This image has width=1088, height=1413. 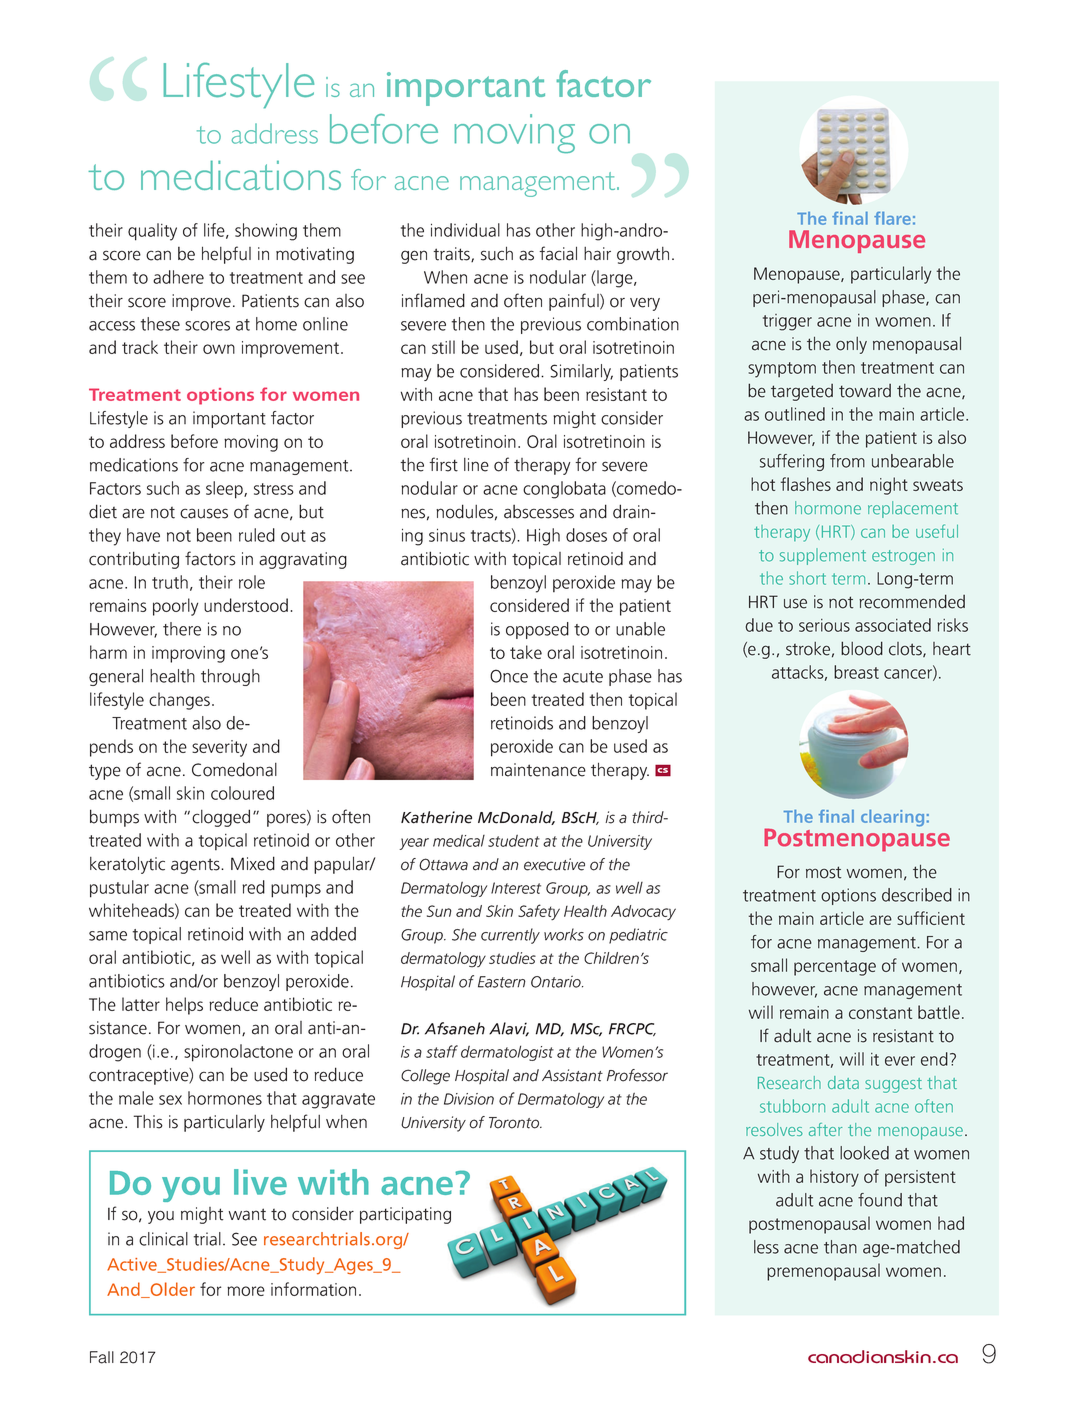 What do you see at coordinates (242, 793) in the image?
I see `coloured` at bounding box center [242, 793].
